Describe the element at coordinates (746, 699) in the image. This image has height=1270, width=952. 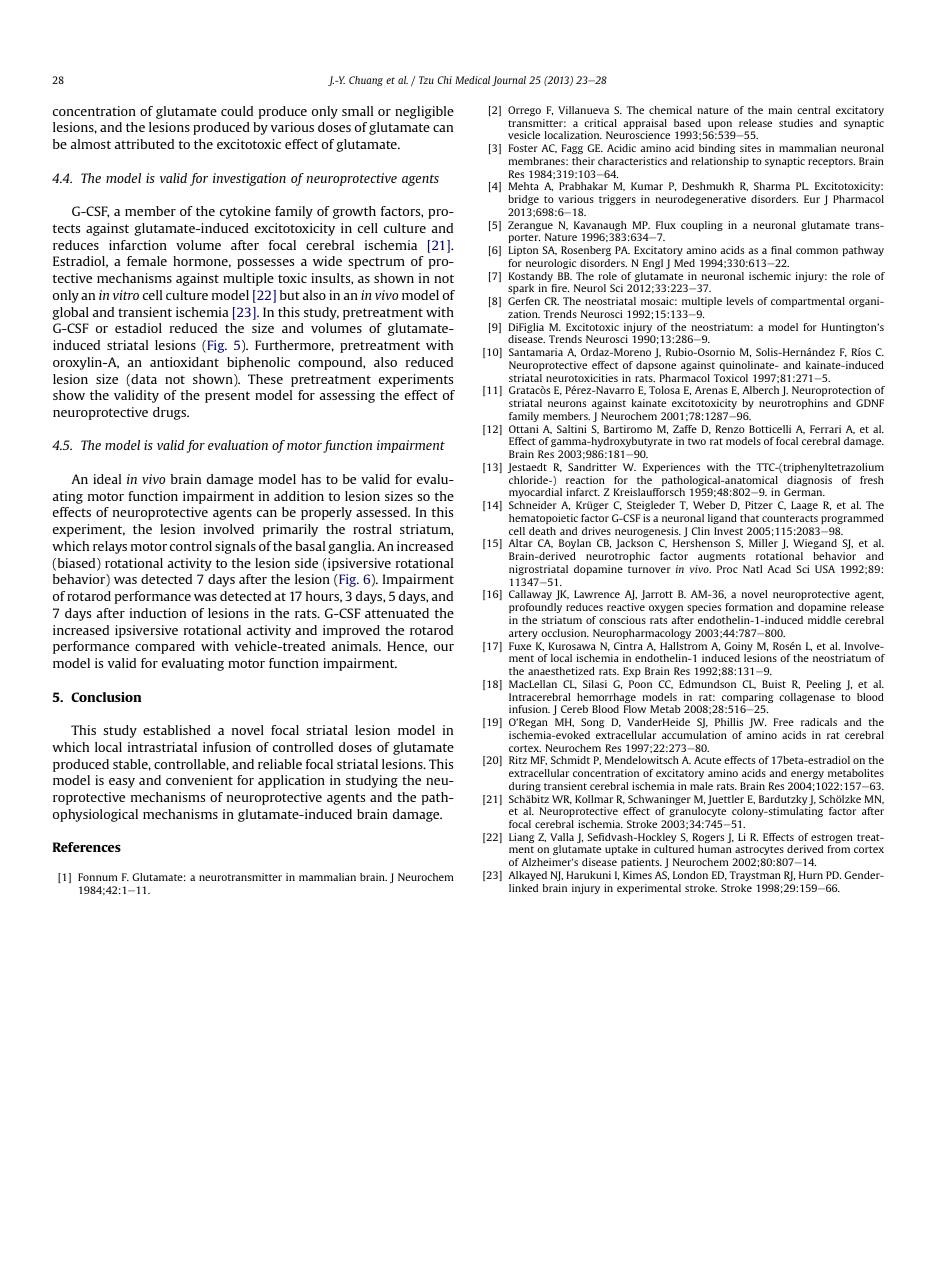
I see `comparing` at that location.
